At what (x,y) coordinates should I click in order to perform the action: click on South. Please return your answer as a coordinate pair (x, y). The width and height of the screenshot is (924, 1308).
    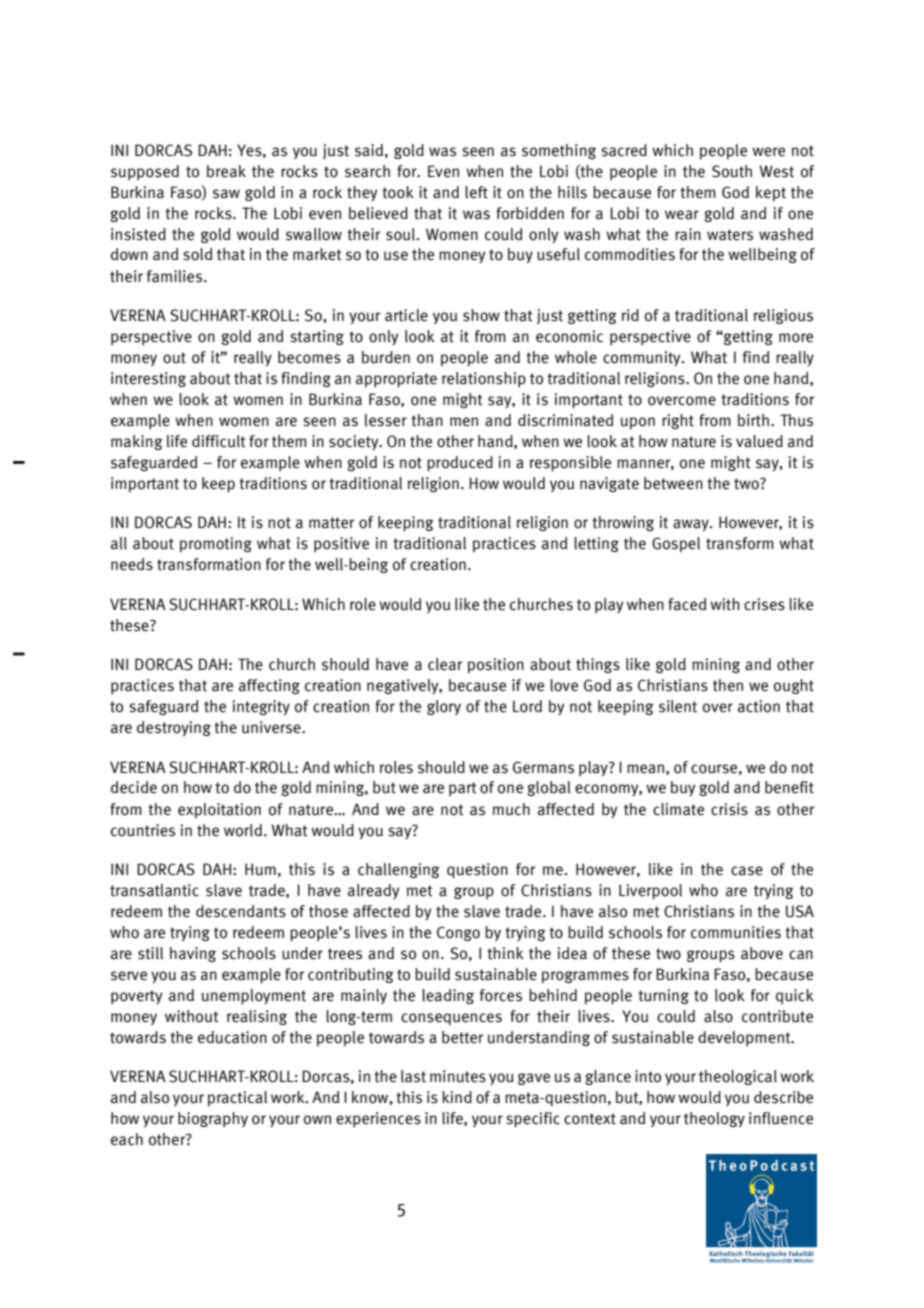
    Looking at the image, I should click on (732, 171).
